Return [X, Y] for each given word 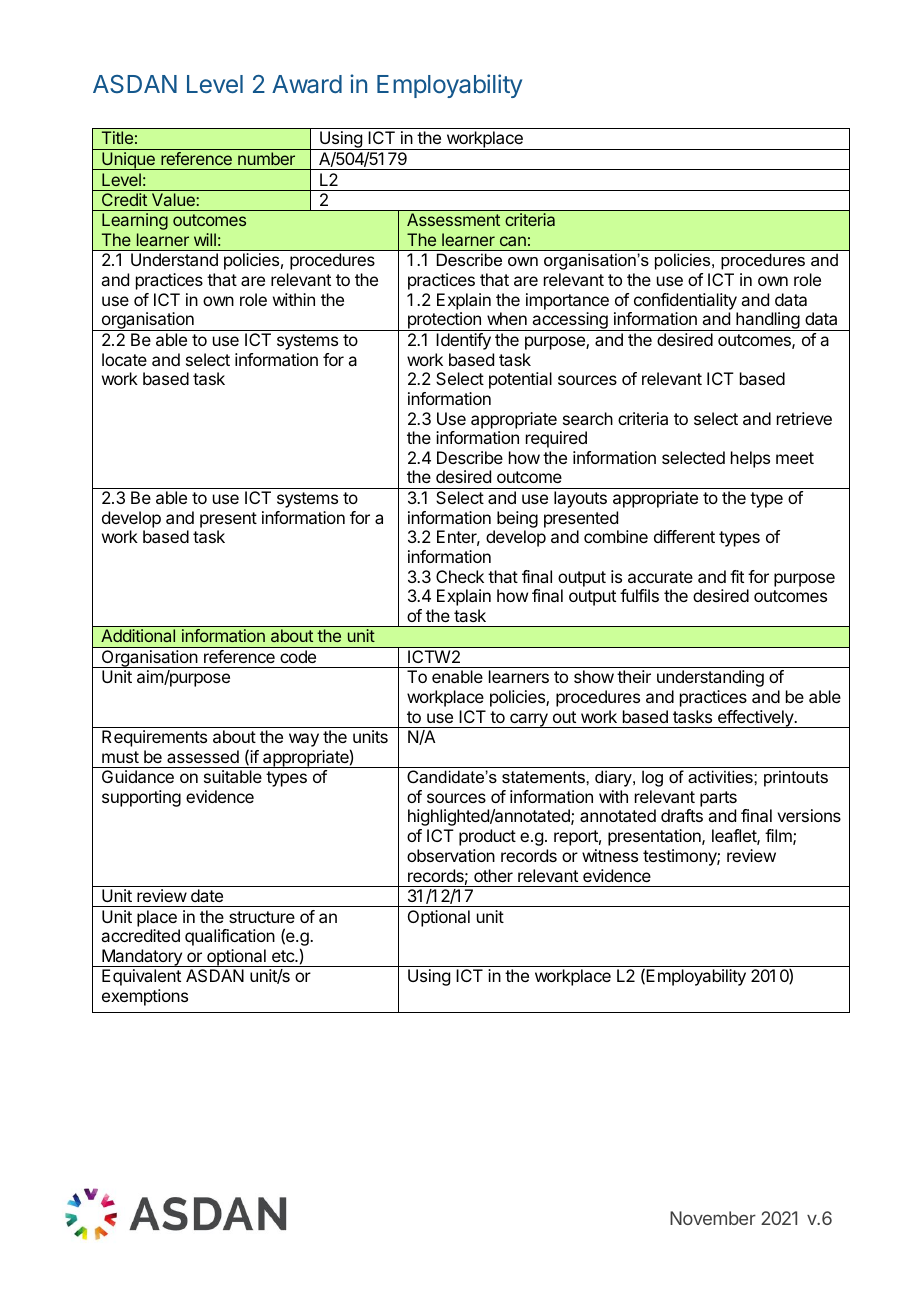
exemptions [145, 997]
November [713, 1218]
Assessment [453, 219]
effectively [756, 719]
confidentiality [685, 301]
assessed [203, 756]
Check [460, 576]
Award [307, 84]
